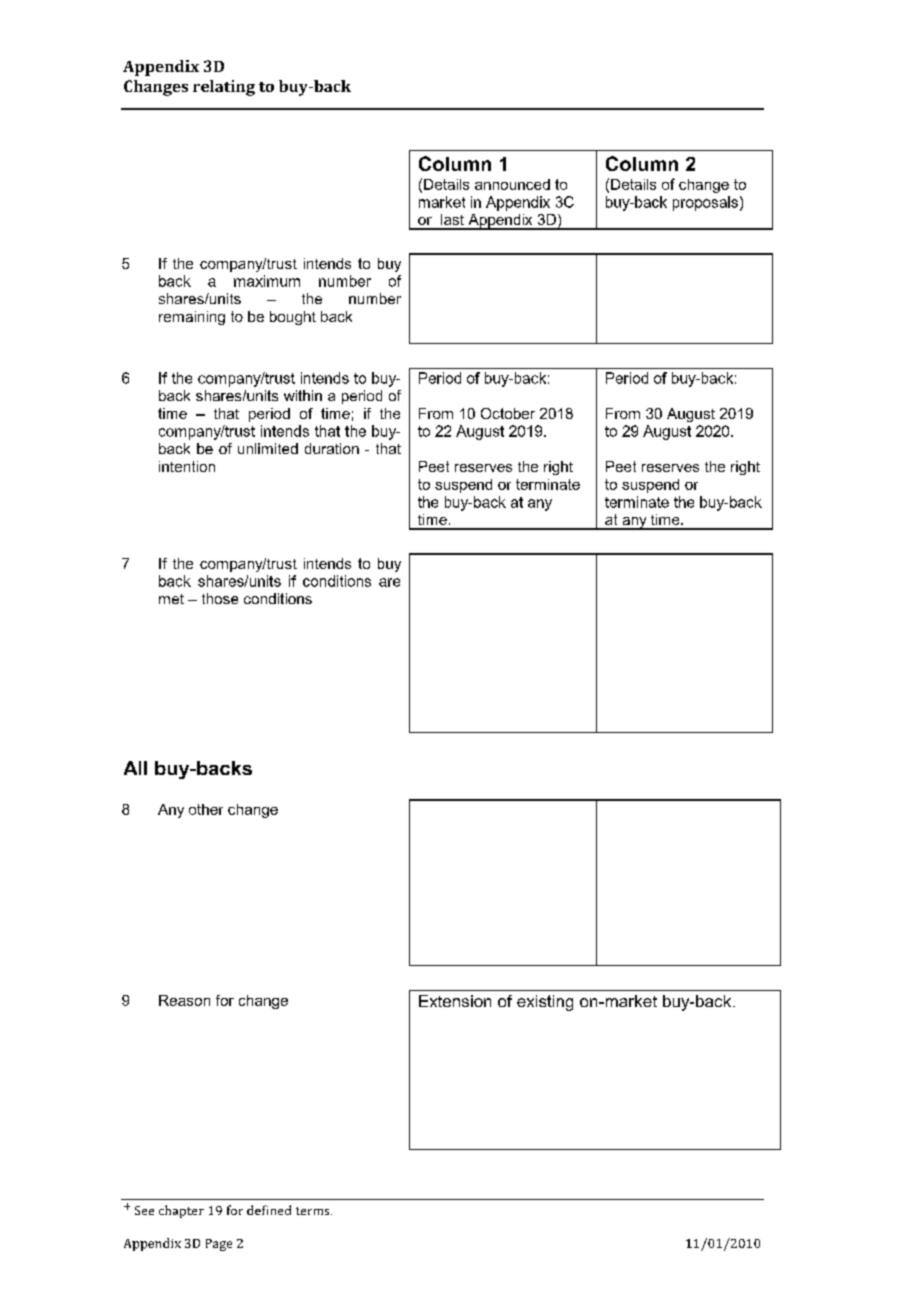 The height and width of the screenshot is (1307, 924). What do you see at coordinates (184, 1000) in the screenshot?
I see `Reason` at bounding box center [184, 1000].
